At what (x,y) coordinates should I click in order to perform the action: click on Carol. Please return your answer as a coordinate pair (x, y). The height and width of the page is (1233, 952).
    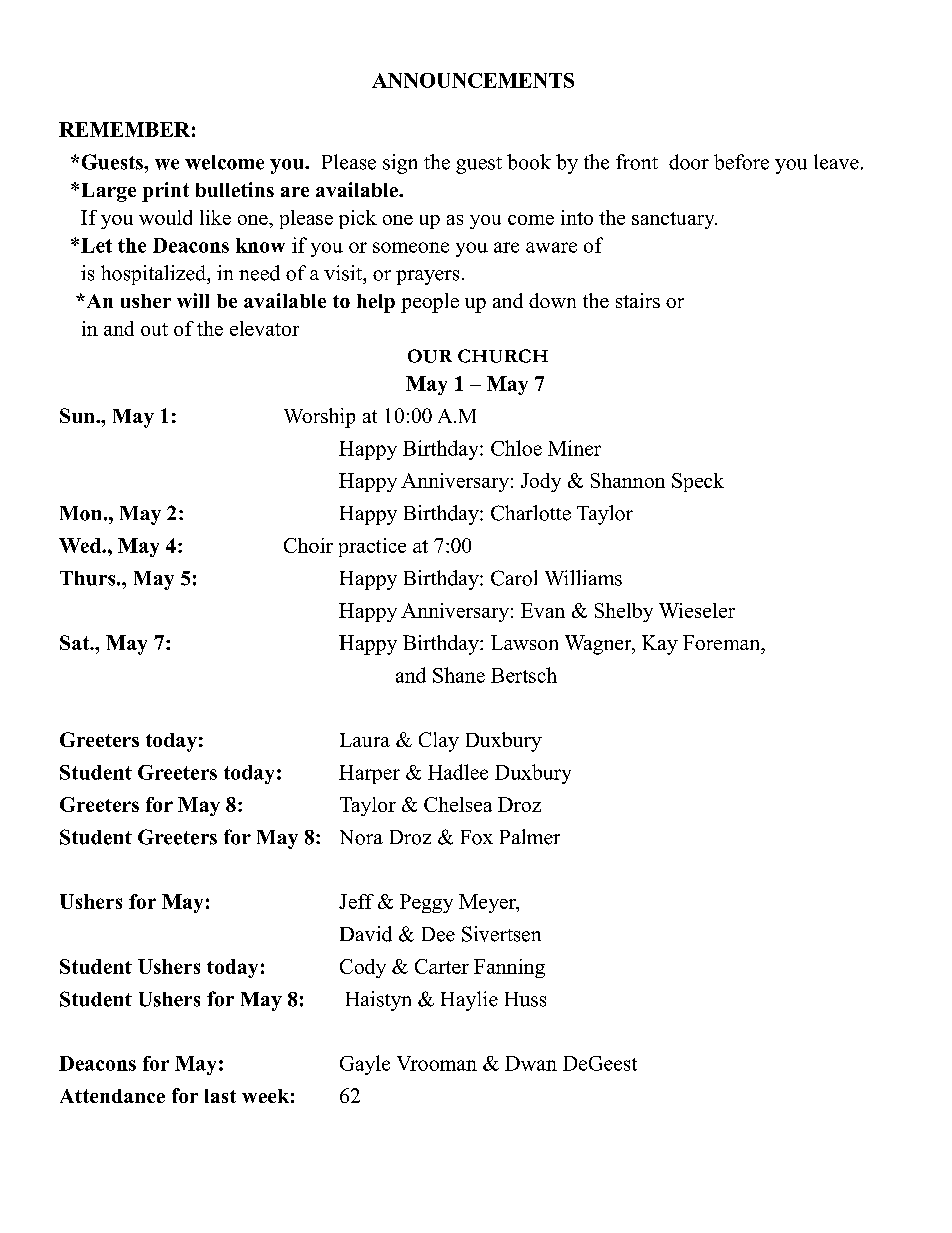
    Looking at the image, I should click on (514, 578).
